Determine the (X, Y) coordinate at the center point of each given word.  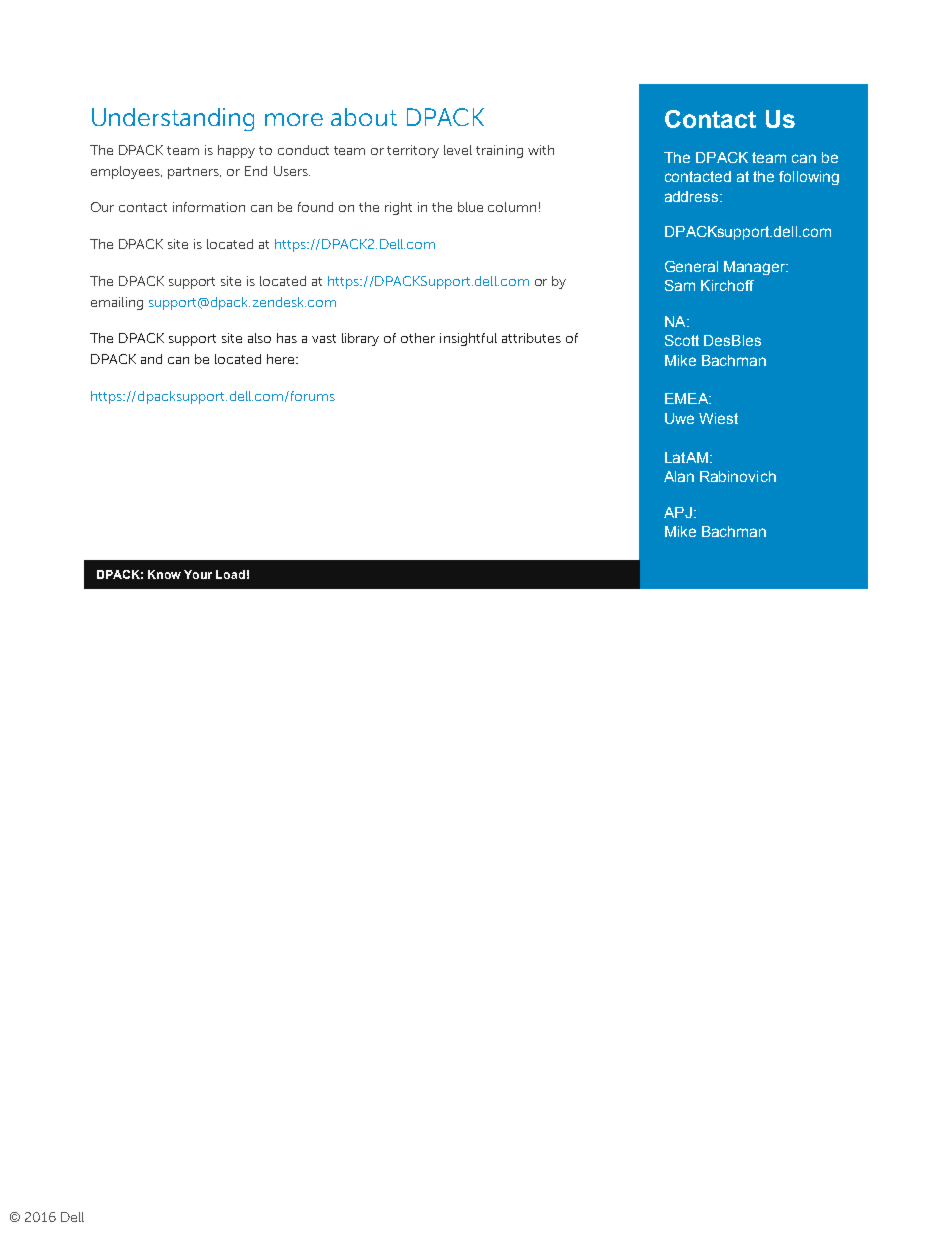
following (809, 178)
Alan (679, 476)
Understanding (173, 119)
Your (198, 574)
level (458, 150)
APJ (678, 512)
